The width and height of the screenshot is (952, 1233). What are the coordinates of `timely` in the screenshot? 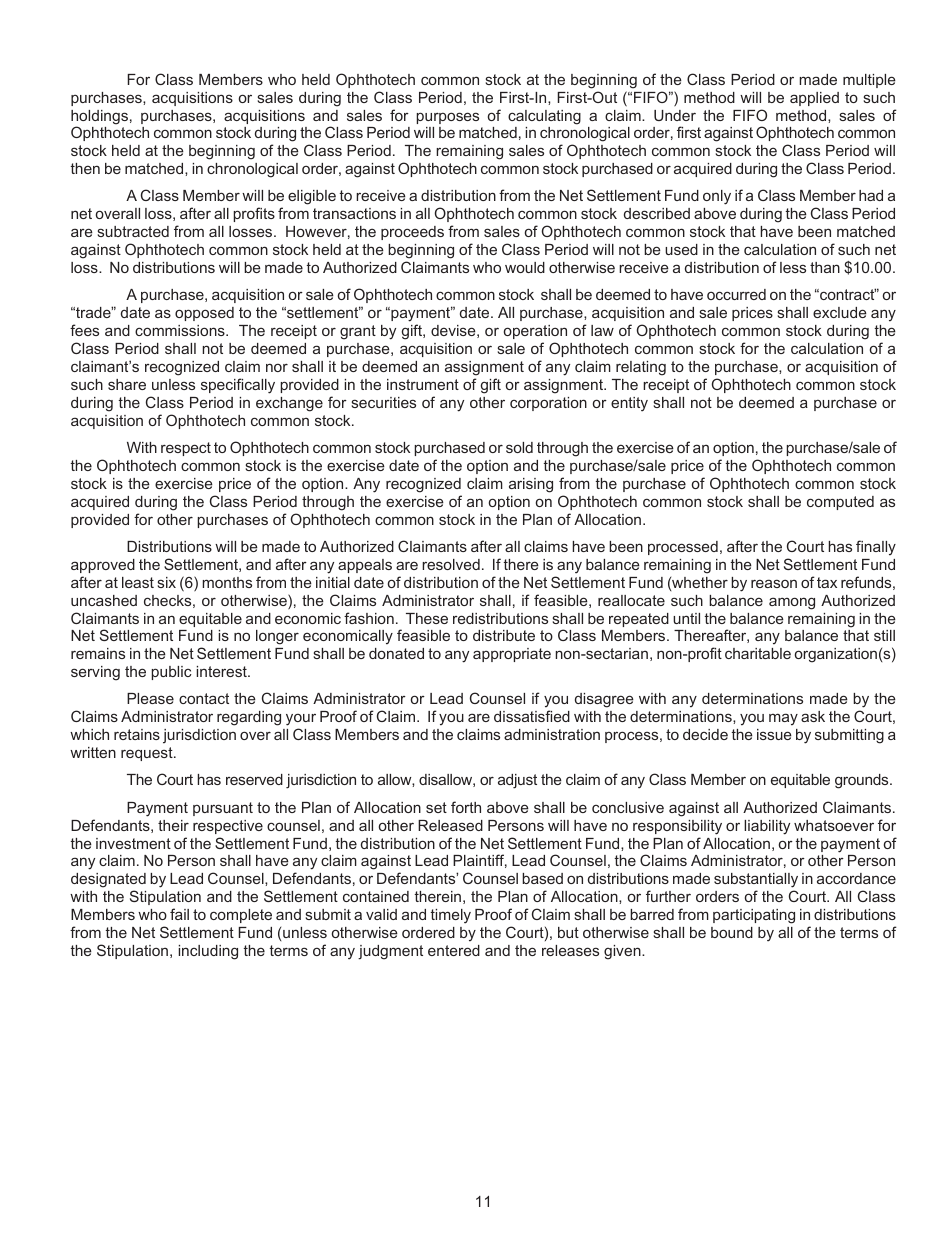 It's located at (451, 916).
